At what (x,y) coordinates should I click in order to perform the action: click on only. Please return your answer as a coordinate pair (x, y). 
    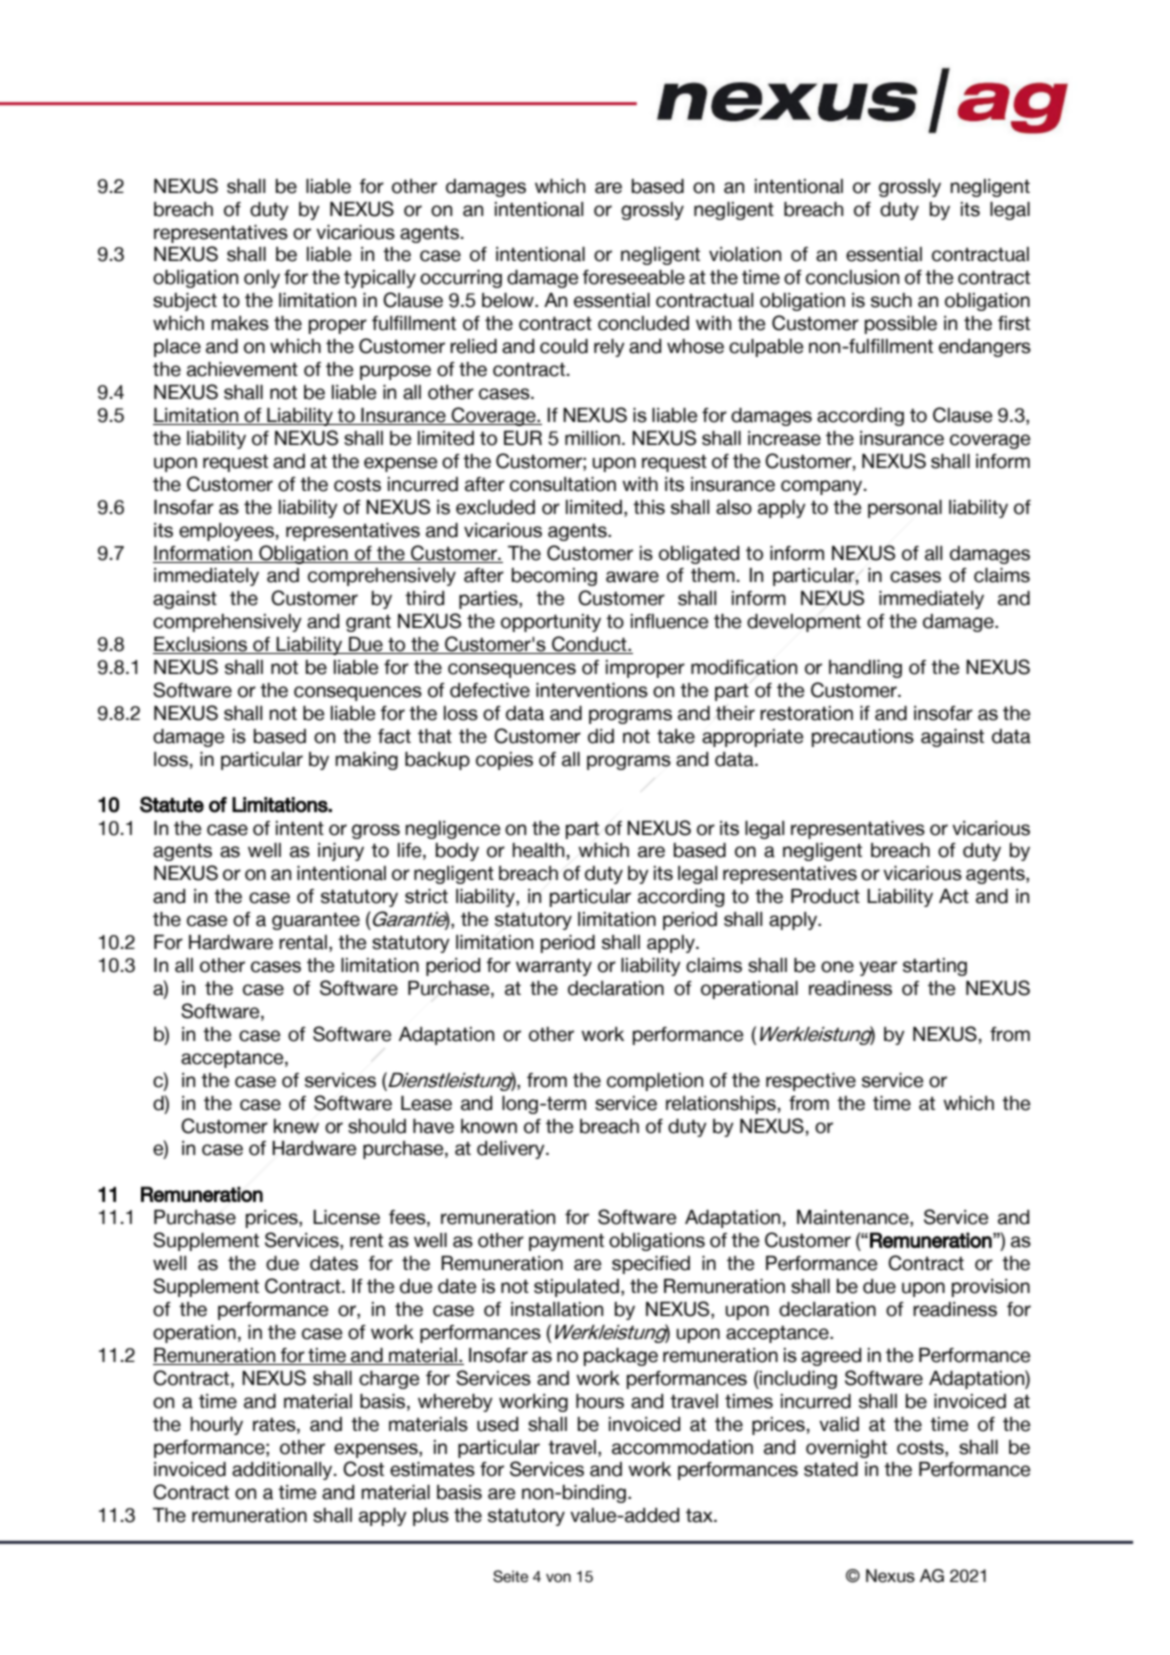
    Looking at the image, I should click on (262, 279).
